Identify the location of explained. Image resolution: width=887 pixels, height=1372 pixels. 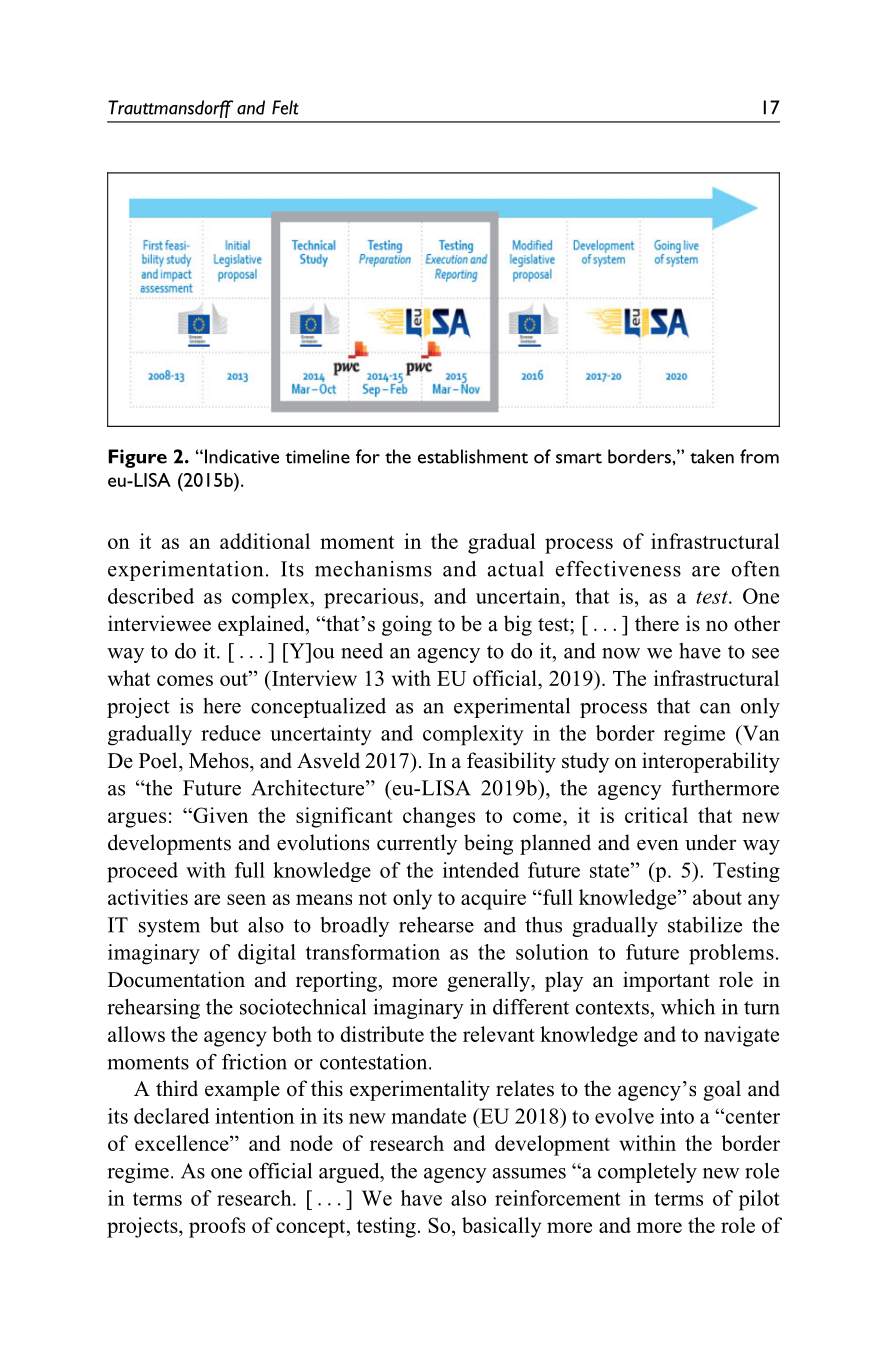
(262, 625).
